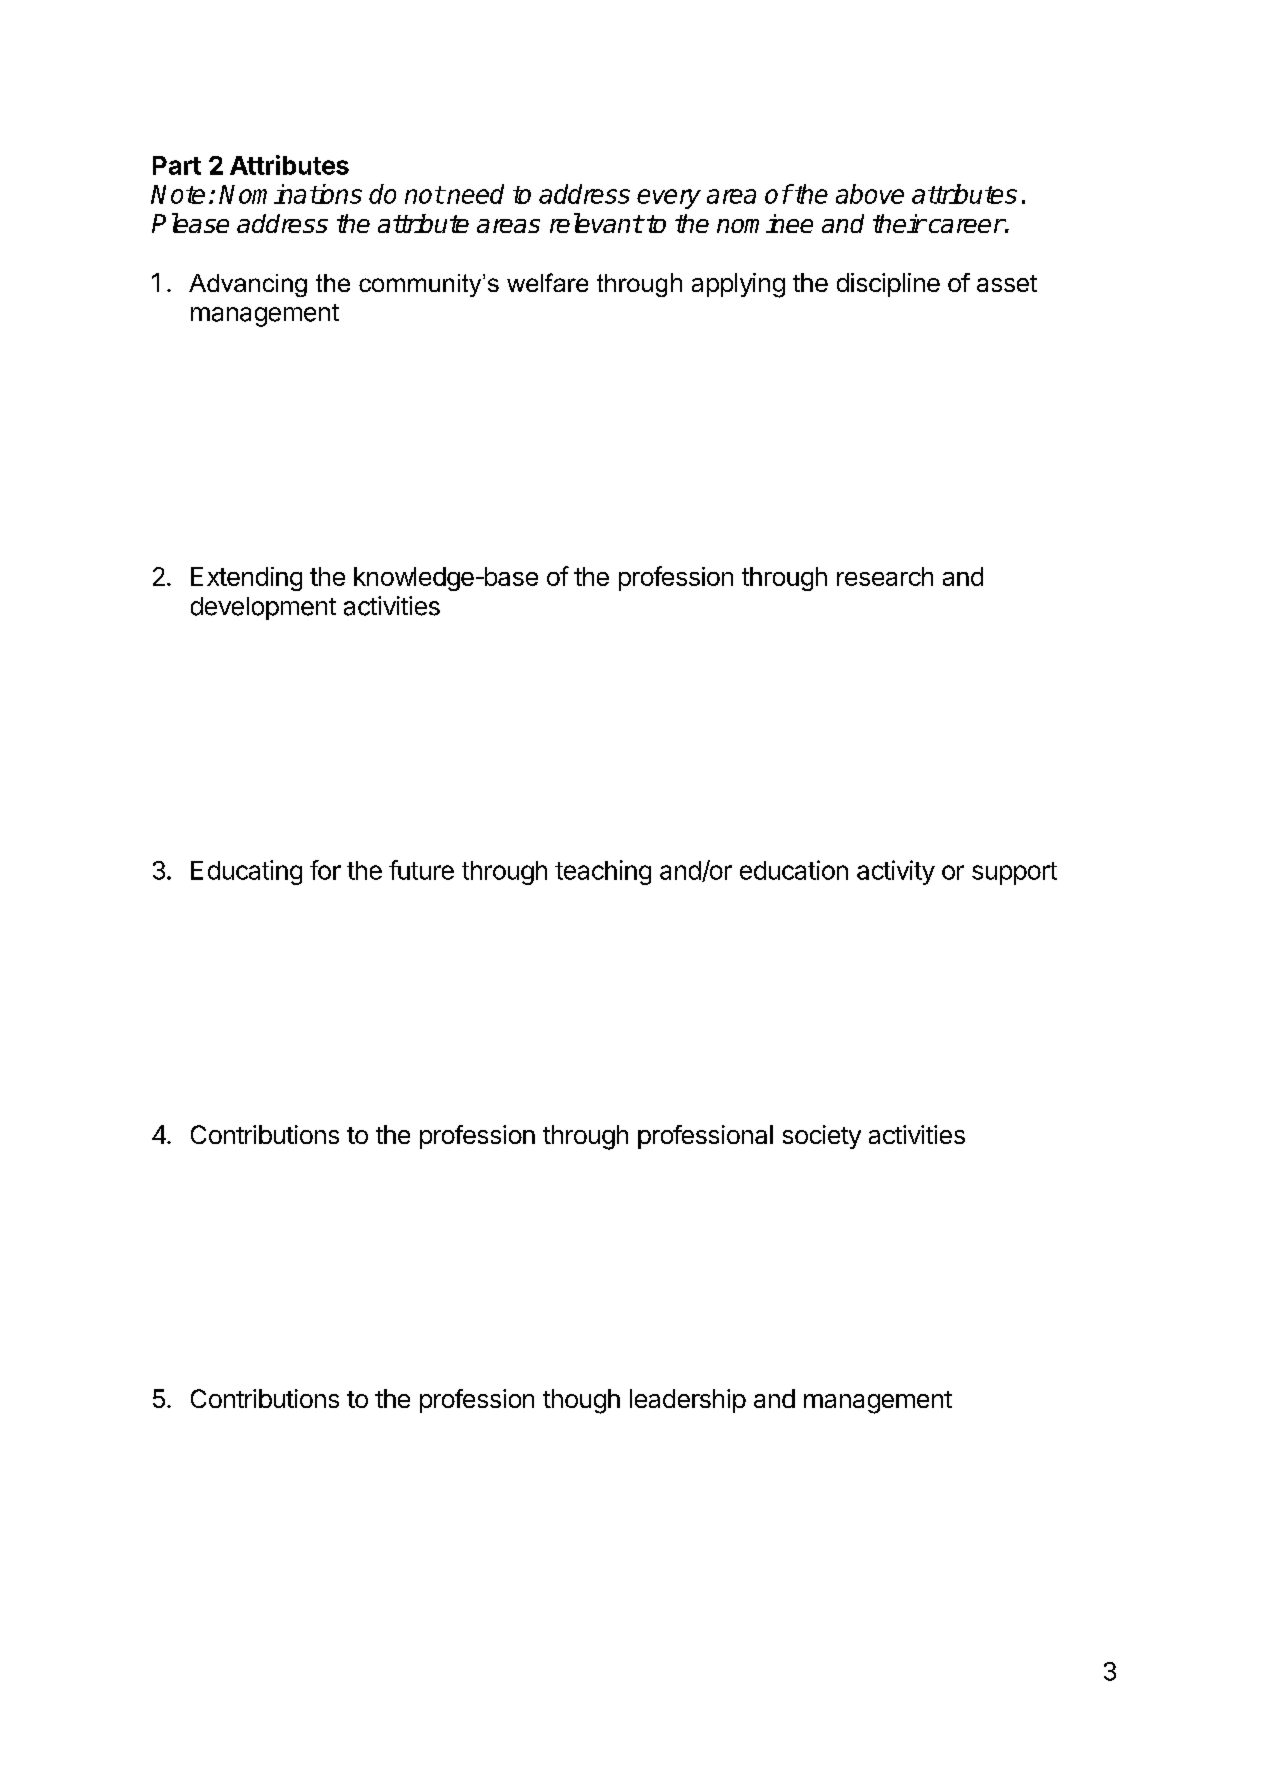  Describe the element at coordinates (596, 223) in the document. I see `relevant` at that location.
